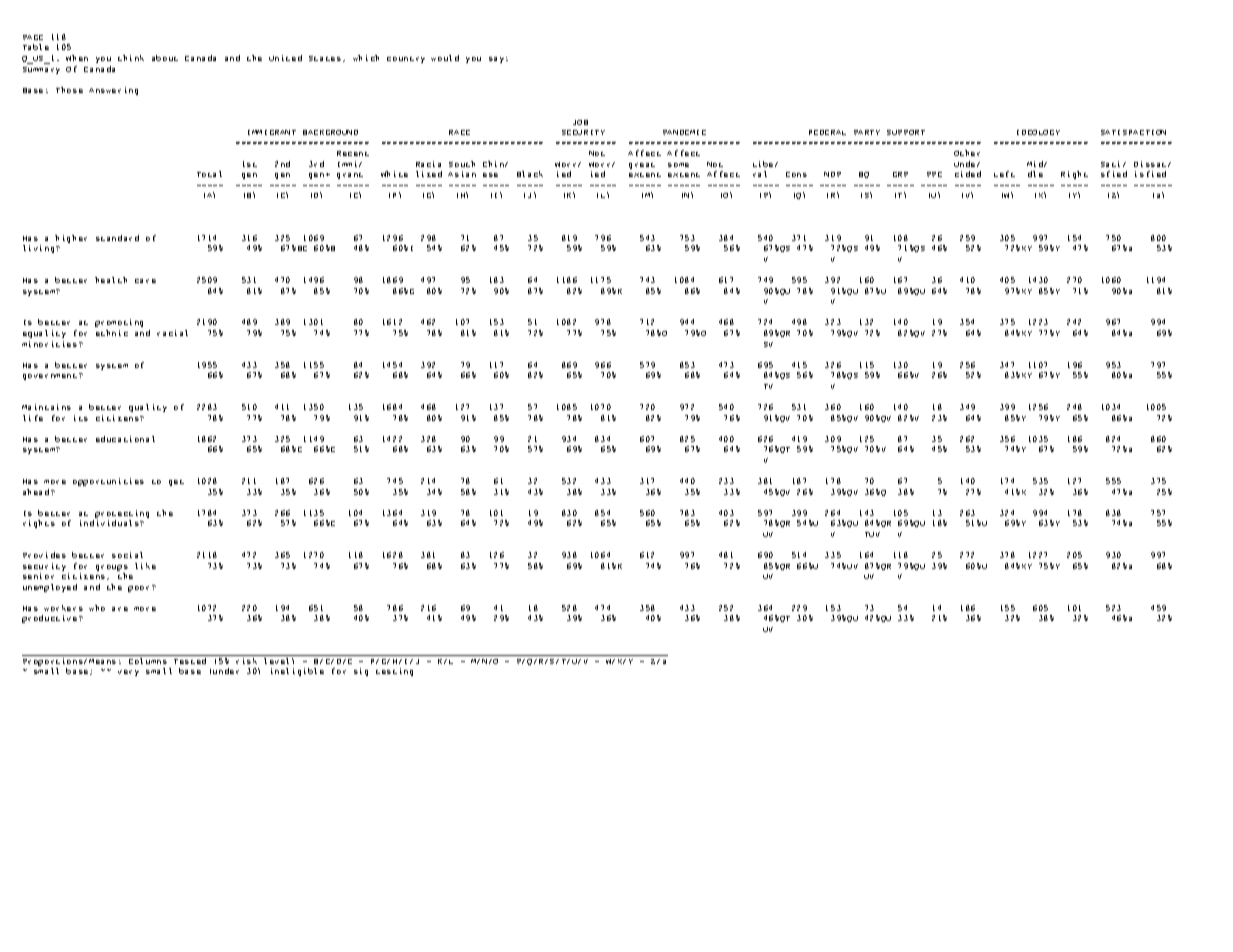  I want to click on educational, so click(125, 439).
